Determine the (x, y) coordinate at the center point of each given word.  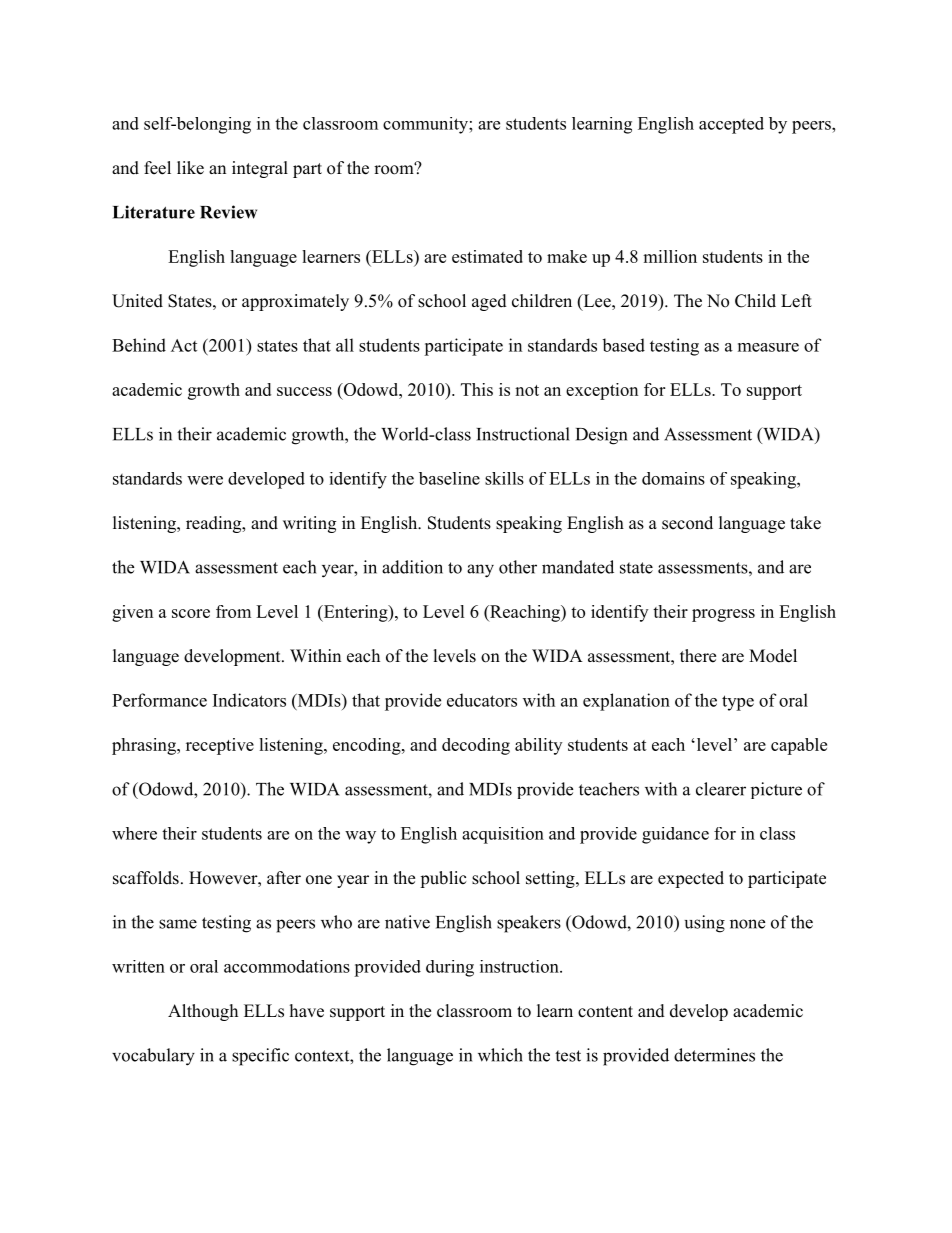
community (426, 125)
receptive (220, 746)
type (738, 703)
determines (714, 1055)
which (500, 1055)
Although (203, 1012)
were (205, 480)
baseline (449, 478)
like (190, 168)
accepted (731, 125)
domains (673, 478)
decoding (476, 746)
